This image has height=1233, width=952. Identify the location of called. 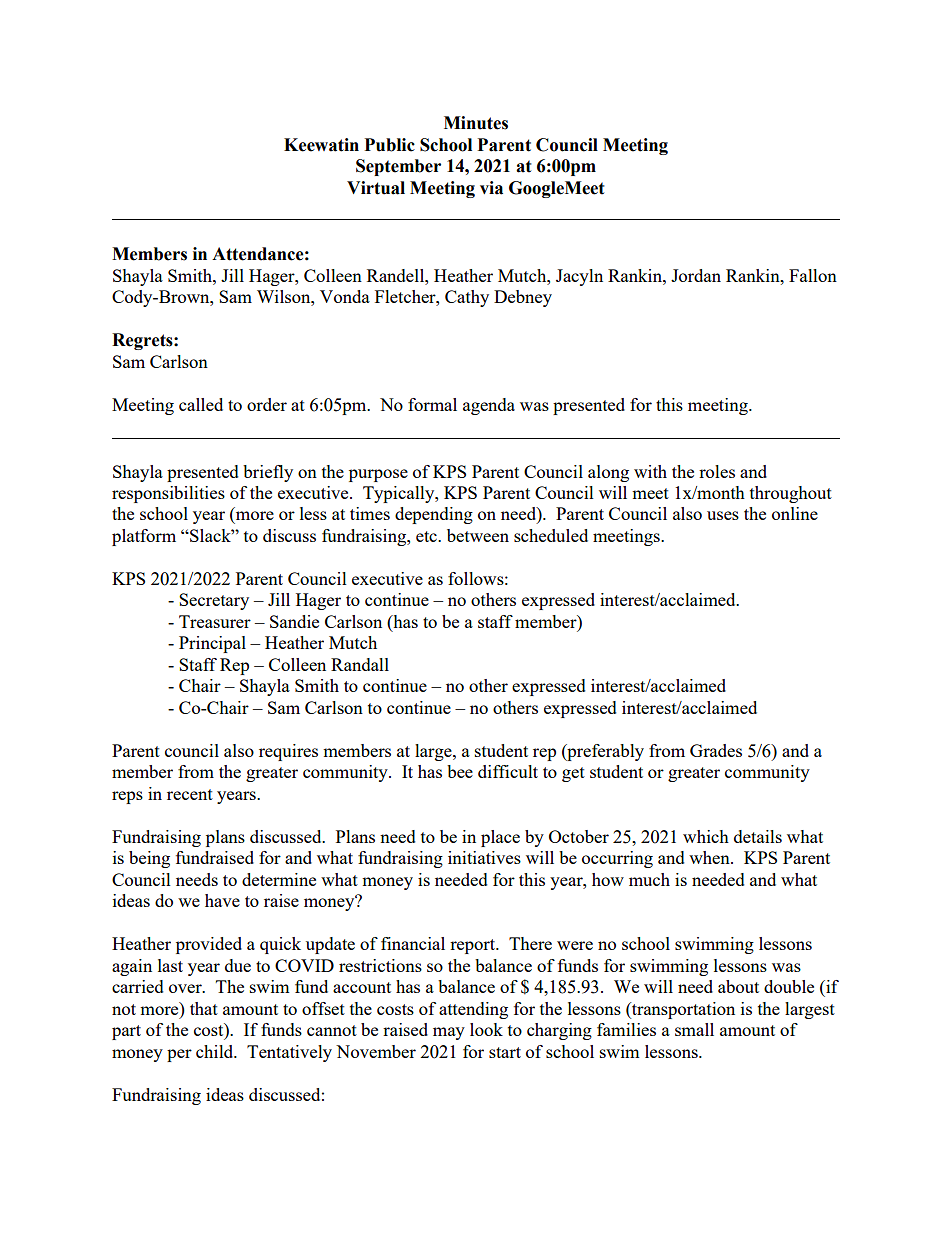
(201, 404).
